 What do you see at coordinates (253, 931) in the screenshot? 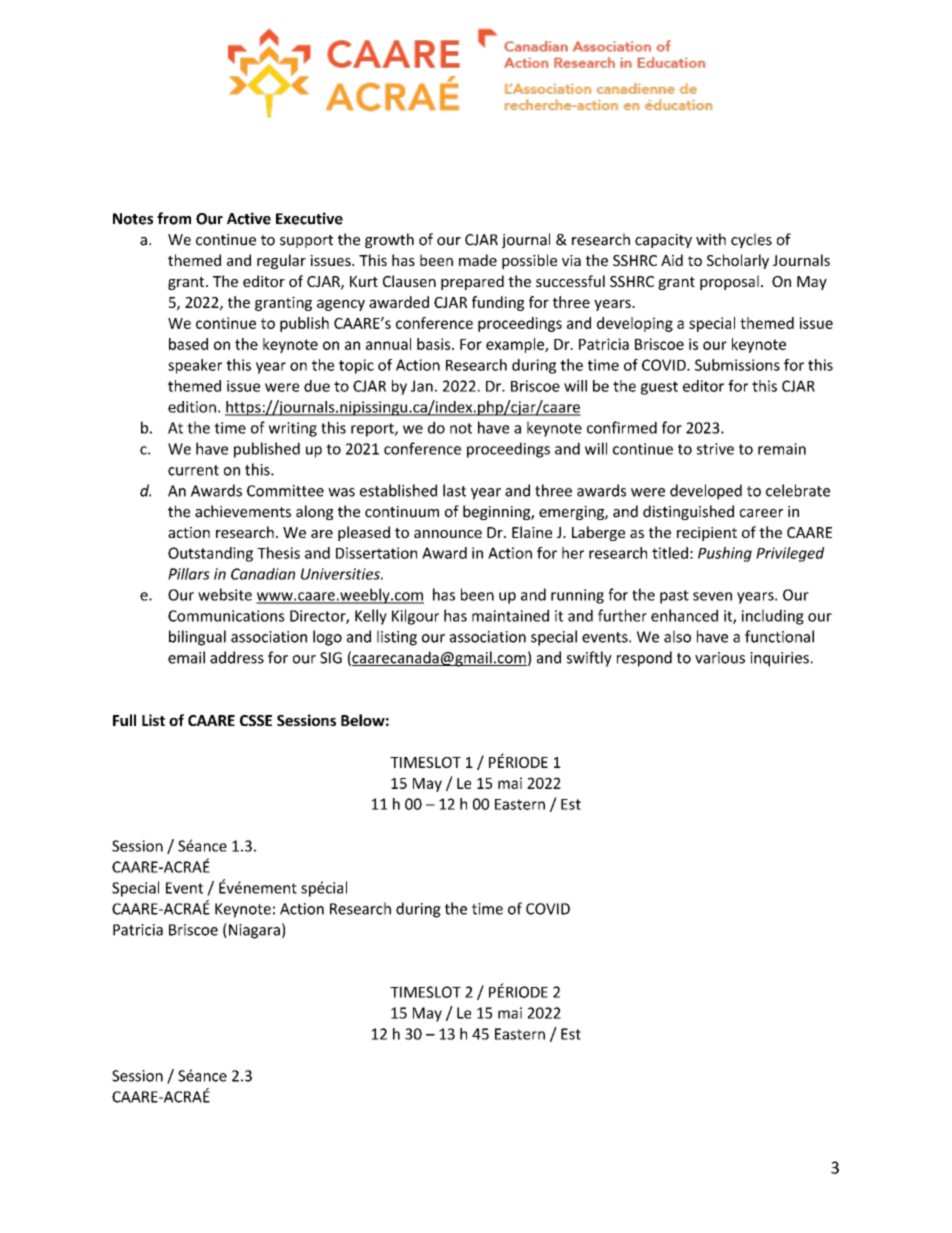
I see `Niagara` at bounding box center [253, 931].
